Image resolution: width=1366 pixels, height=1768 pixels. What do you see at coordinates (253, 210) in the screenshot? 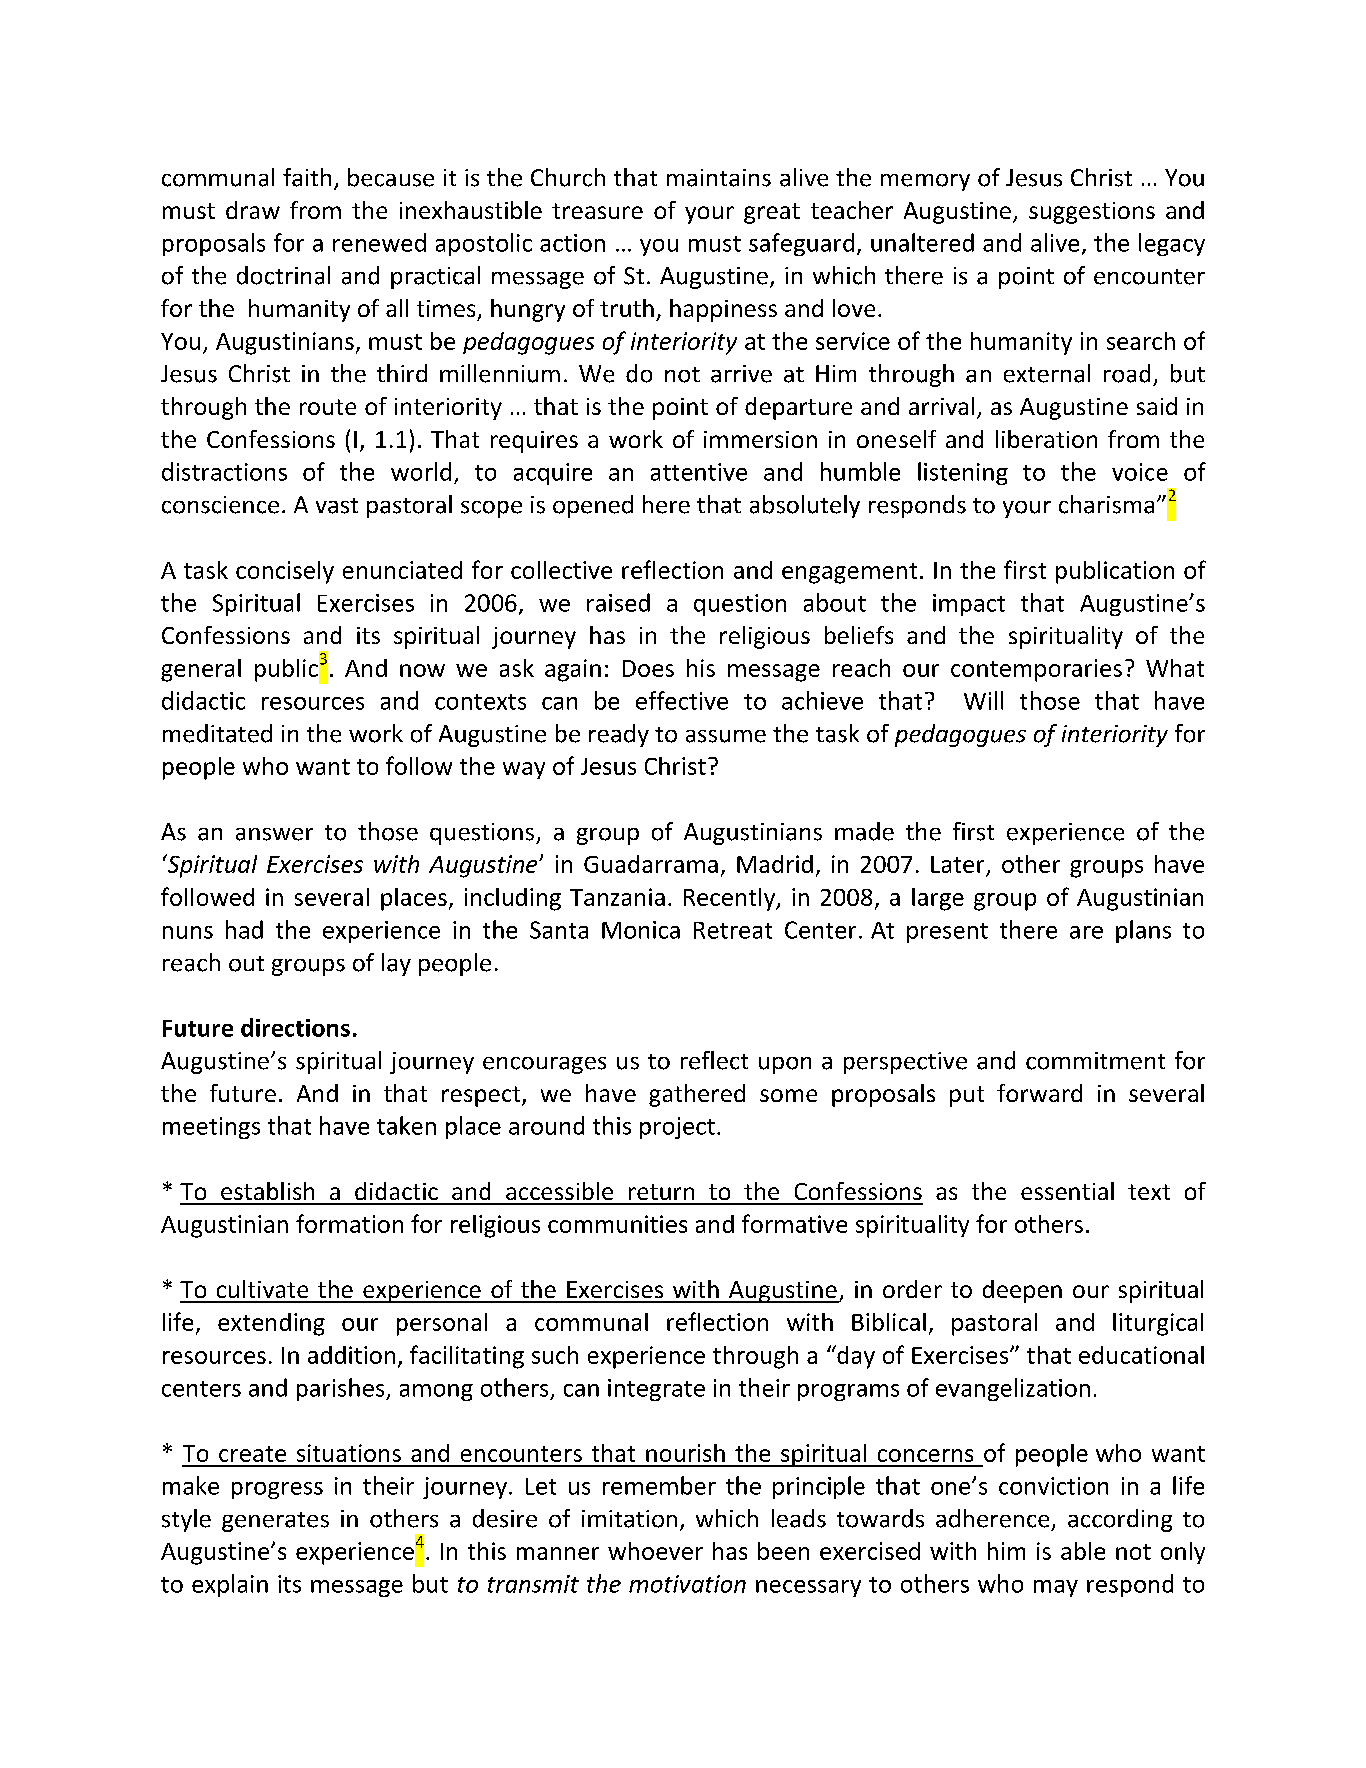
I see `draw` at bounding box center [253, 210].
